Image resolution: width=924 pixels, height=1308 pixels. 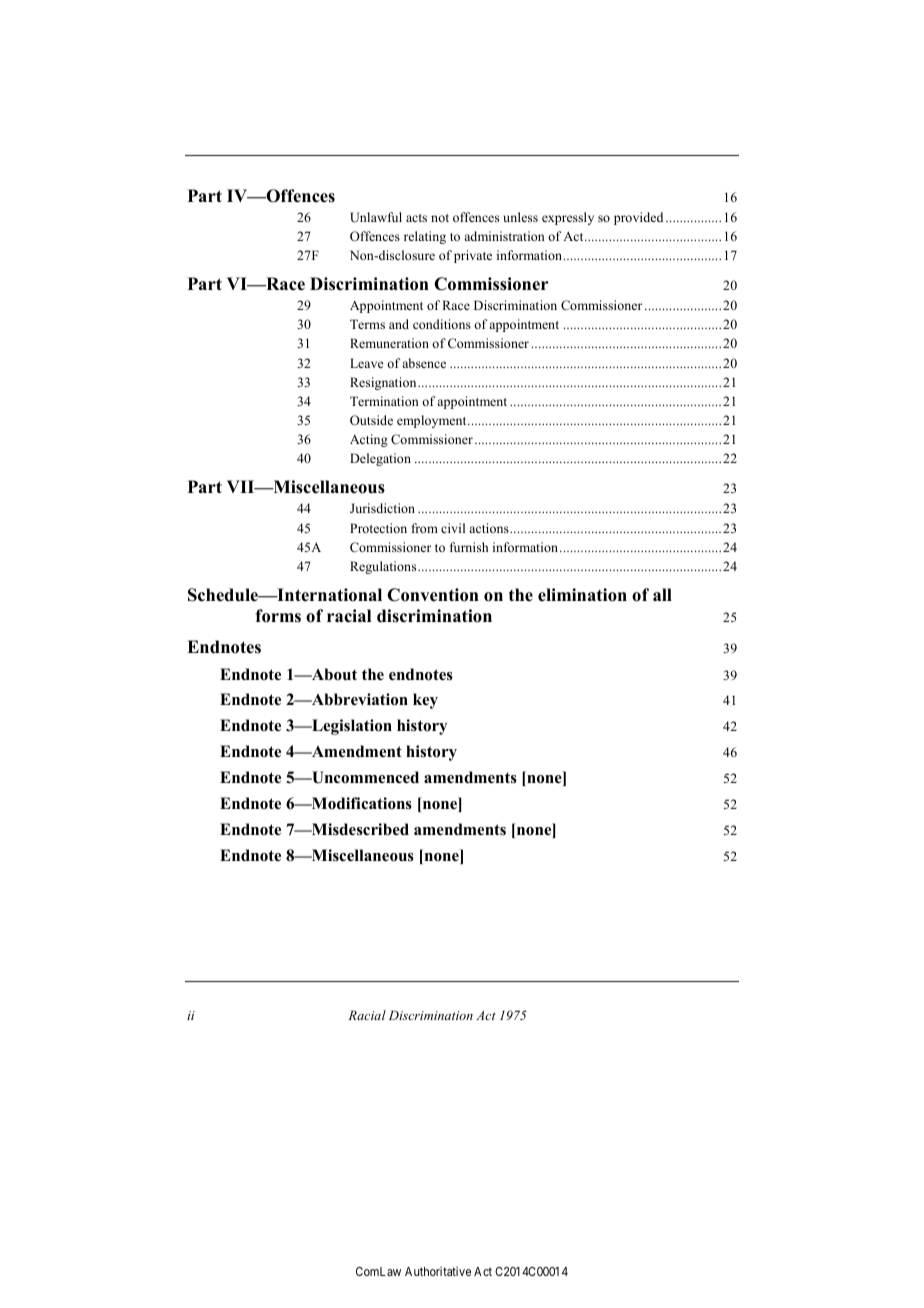 I want to click on all, so click(x=662, y=594).
